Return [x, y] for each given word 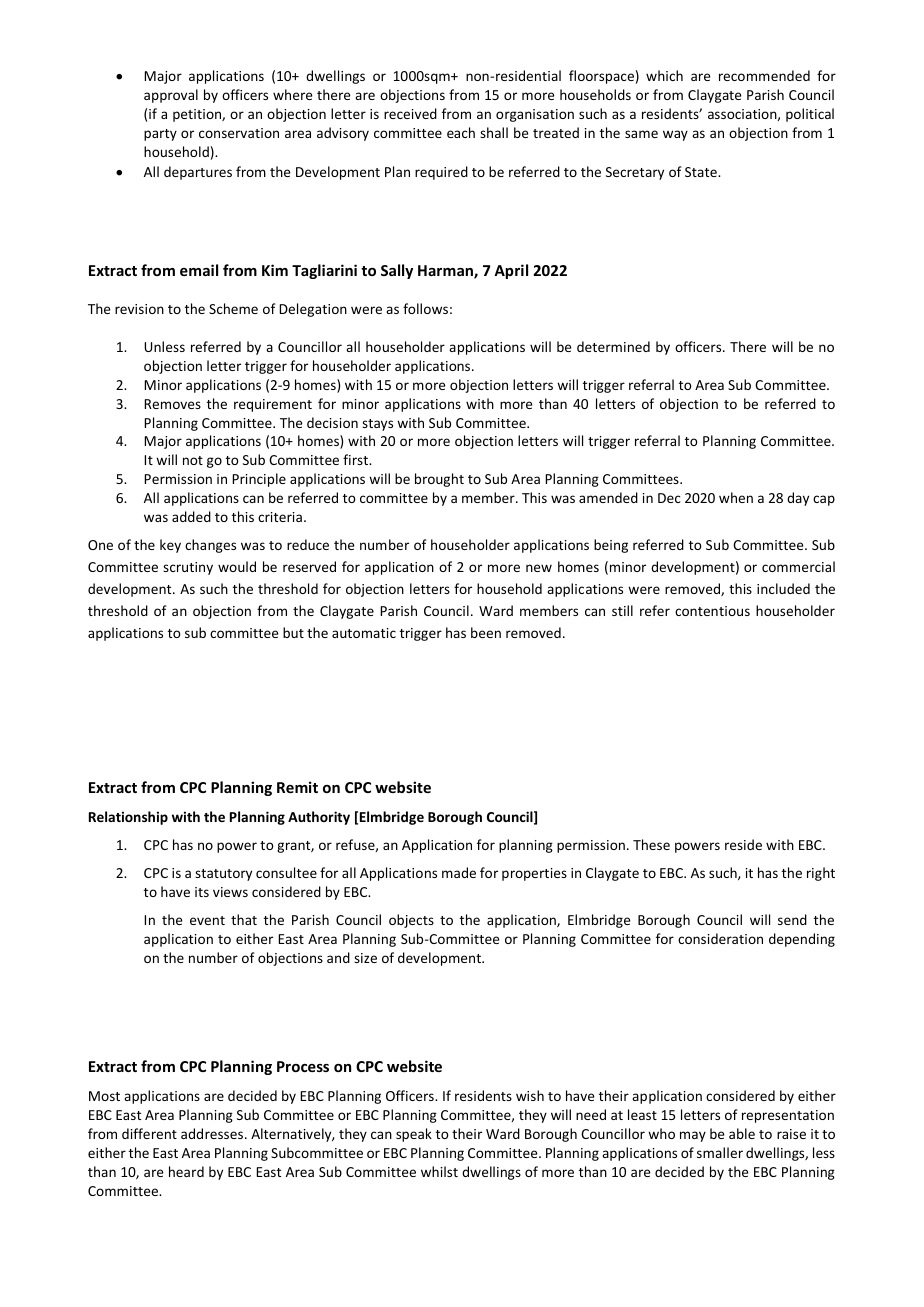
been [486, 632]
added [191, 516]
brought [439, 480]
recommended [764, 75]
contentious [712, 611]
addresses [213, 1133]
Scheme [233, 308]
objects [411, 921]
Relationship [128, 818]
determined [613, 346]
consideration [720, 938]
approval [171, 96]
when [736, 497]
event [207, 920]
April [511, 271]
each [461, 132]
